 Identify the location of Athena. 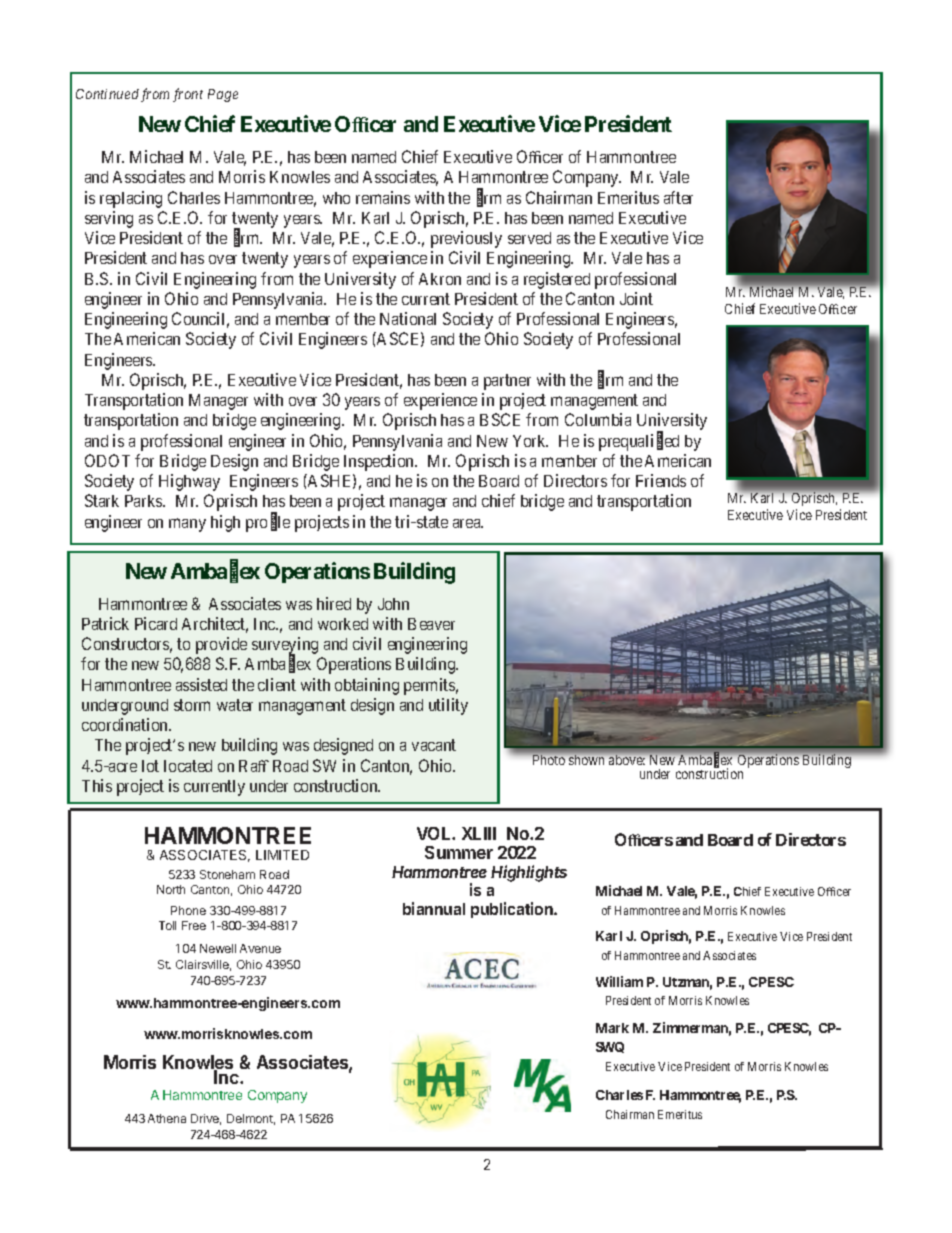
(167, 1118).
